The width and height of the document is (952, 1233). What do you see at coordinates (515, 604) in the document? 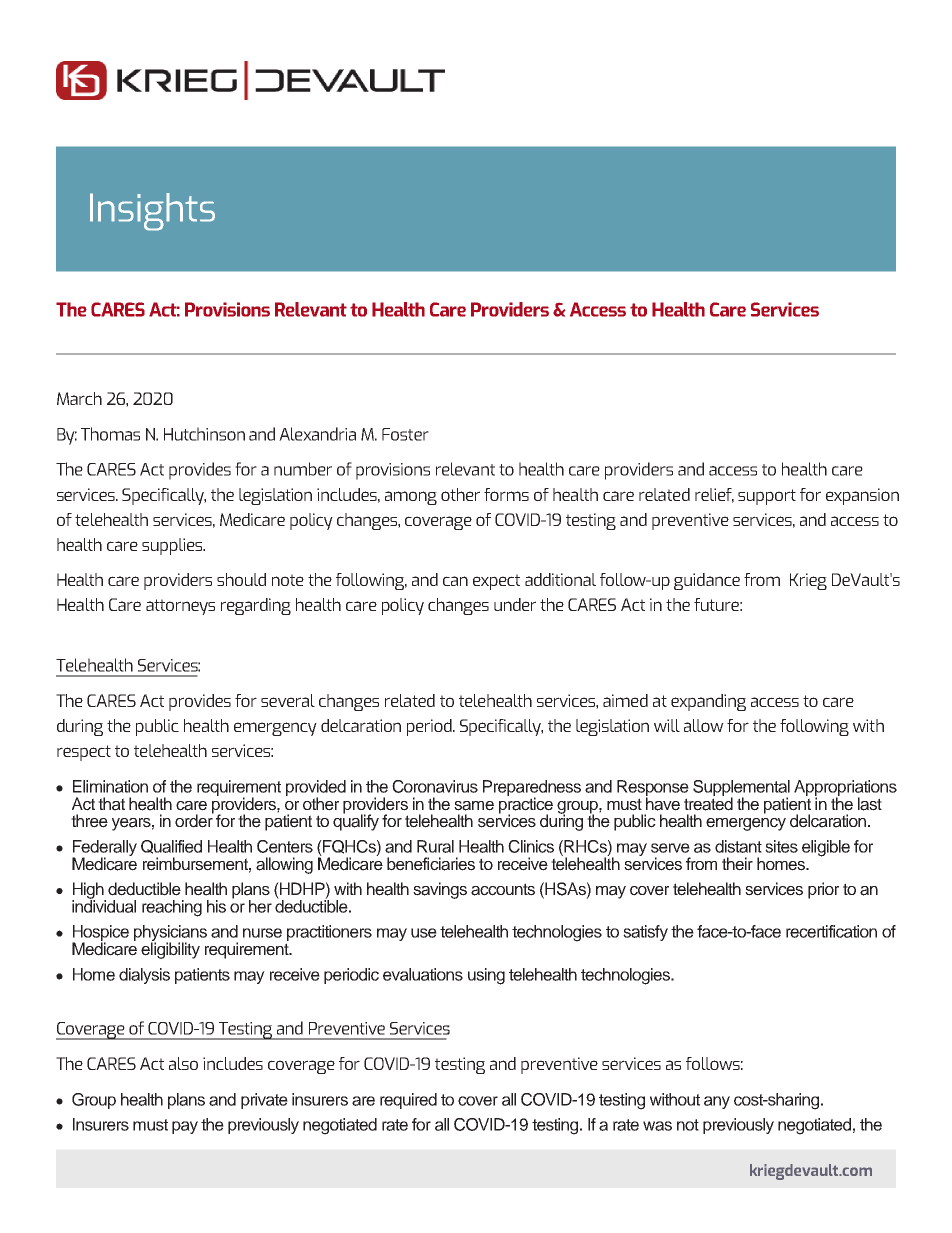
I see `under` at bounding box center [515, 604].
